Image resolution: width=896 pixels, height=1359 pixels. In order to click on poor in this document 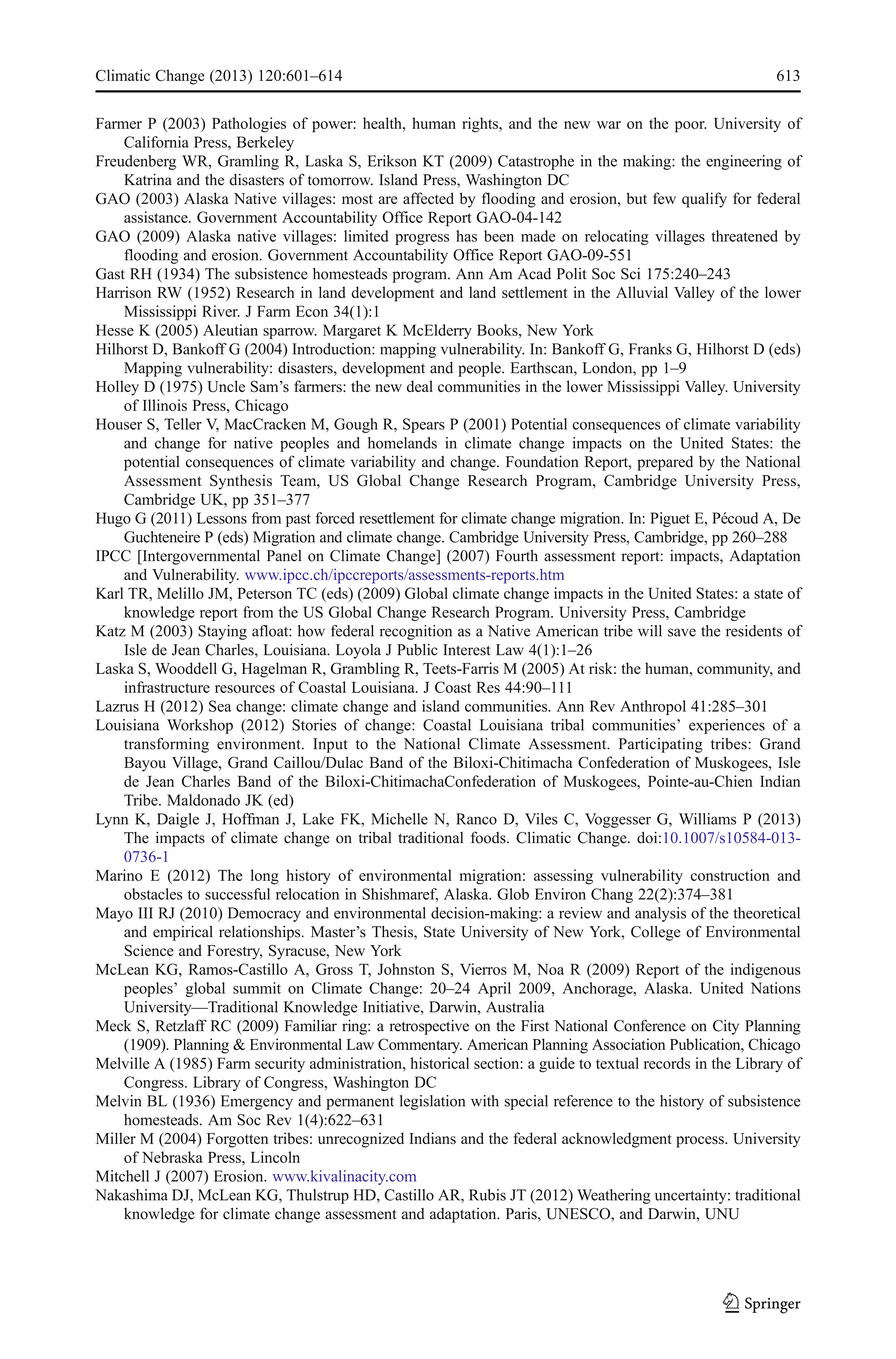, I will do `click(690, 127)`.
